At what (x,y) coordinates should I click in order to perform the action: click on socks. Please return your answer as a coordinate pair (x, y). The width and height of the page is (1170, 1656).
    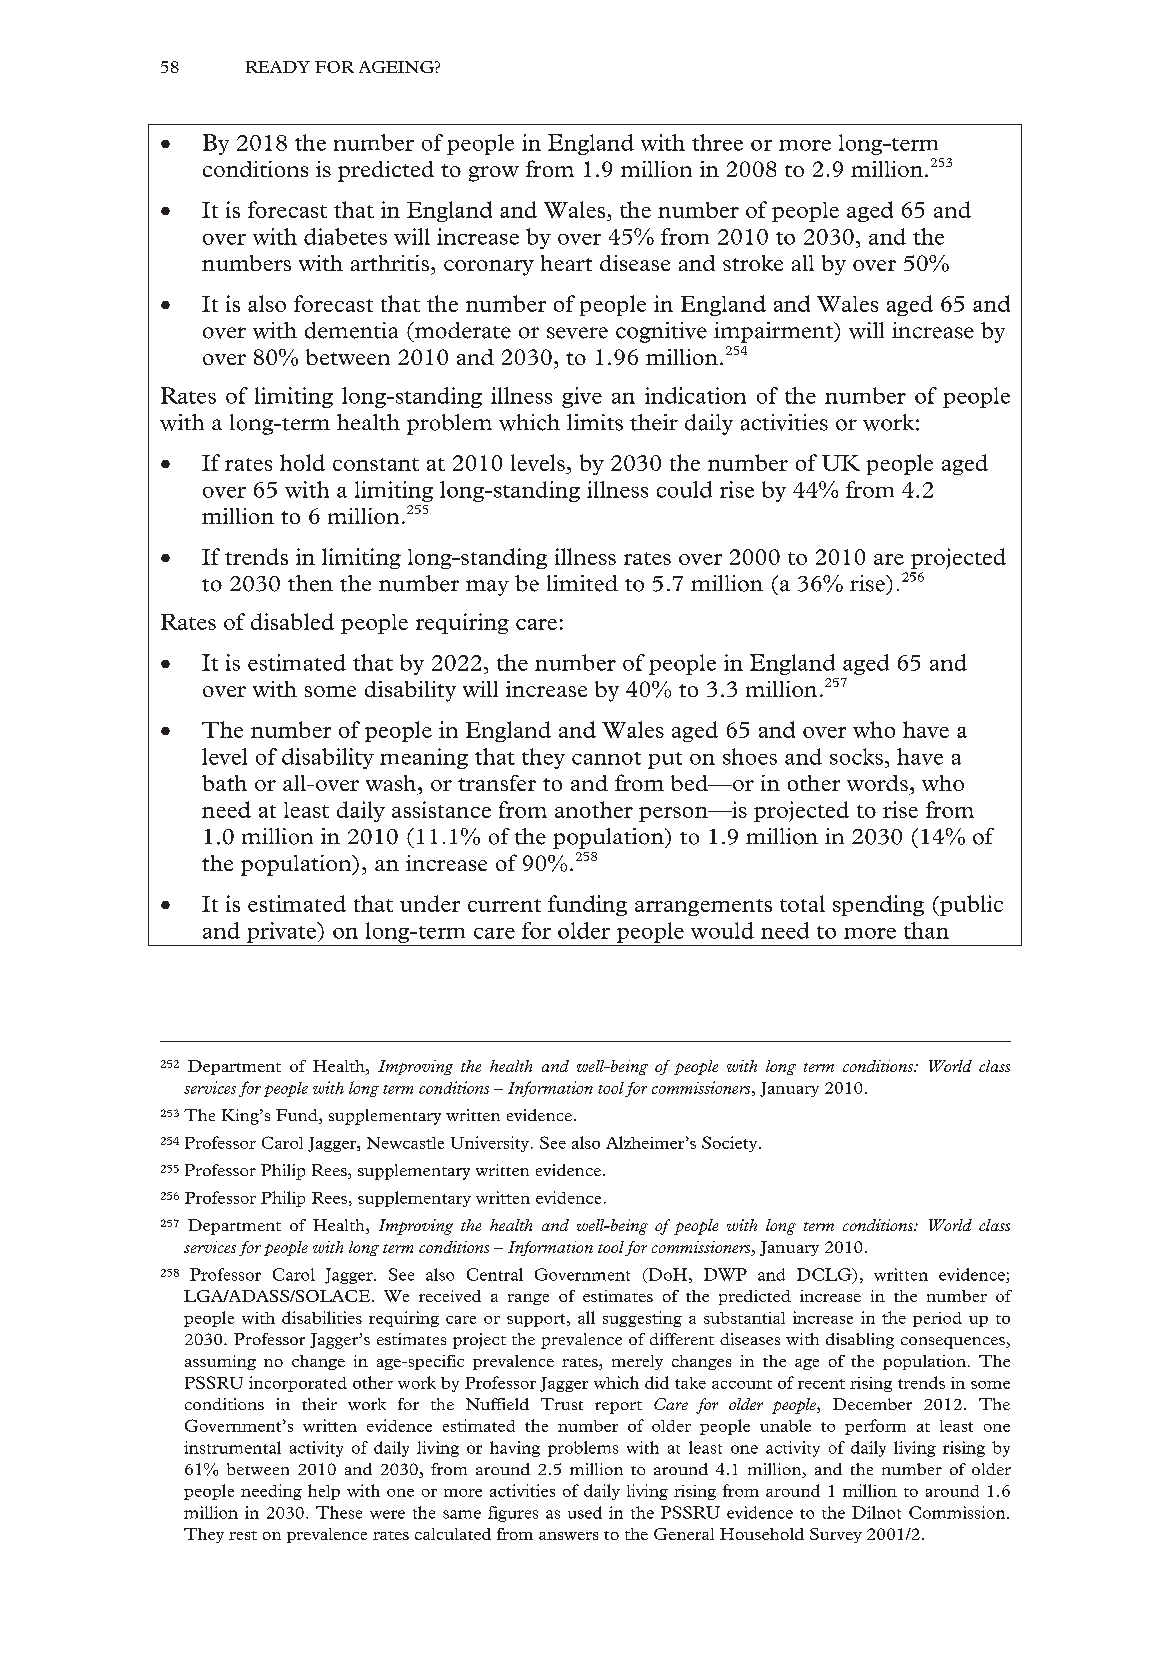
    Looking at the image, I should click on (856, 756).
